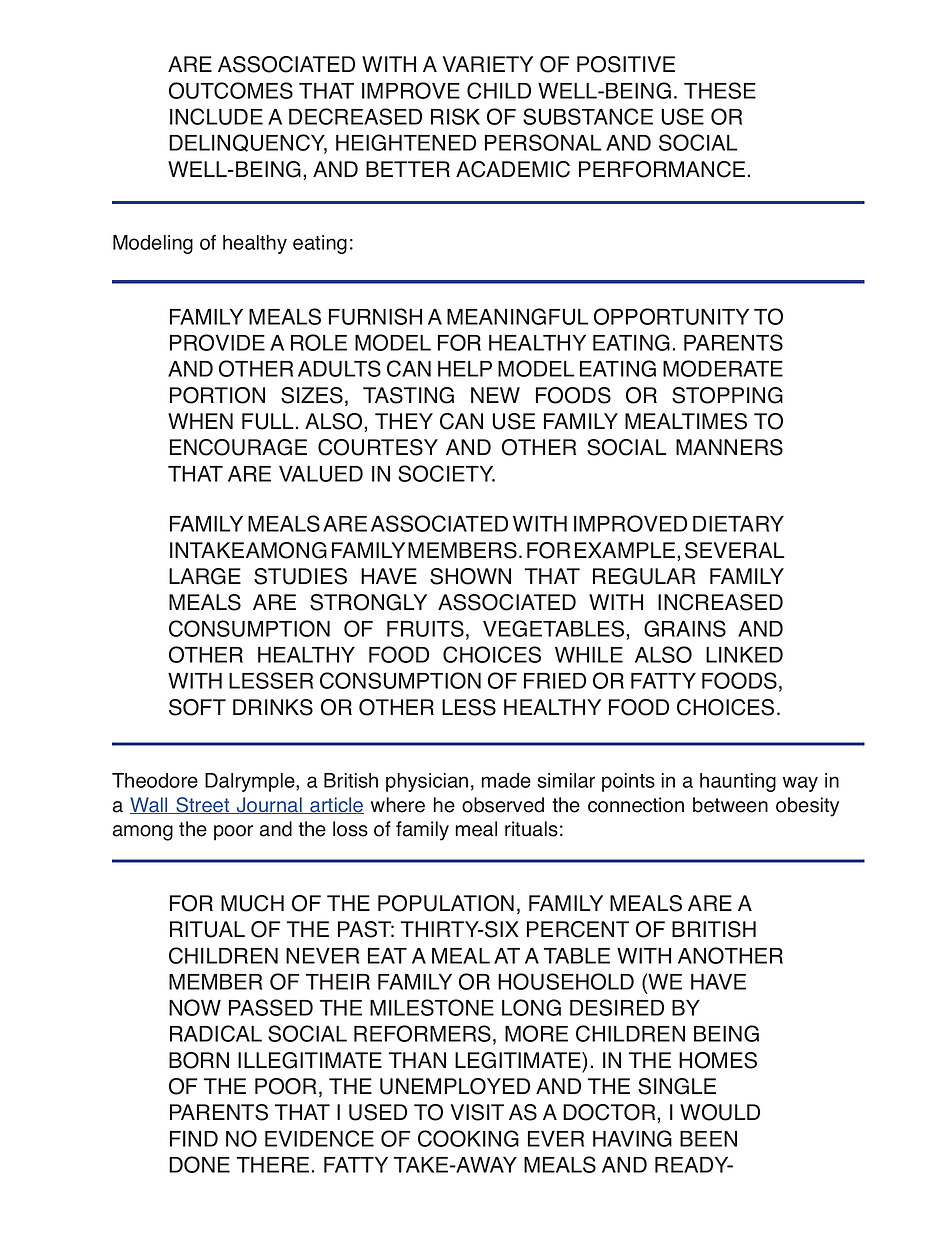 Image resolution: width=952 pixels, height=1233 pixels. What do you see at coordinates (194, 1139) in the screenshot?
I see `FIND` at bounding box center [194, 1139].
